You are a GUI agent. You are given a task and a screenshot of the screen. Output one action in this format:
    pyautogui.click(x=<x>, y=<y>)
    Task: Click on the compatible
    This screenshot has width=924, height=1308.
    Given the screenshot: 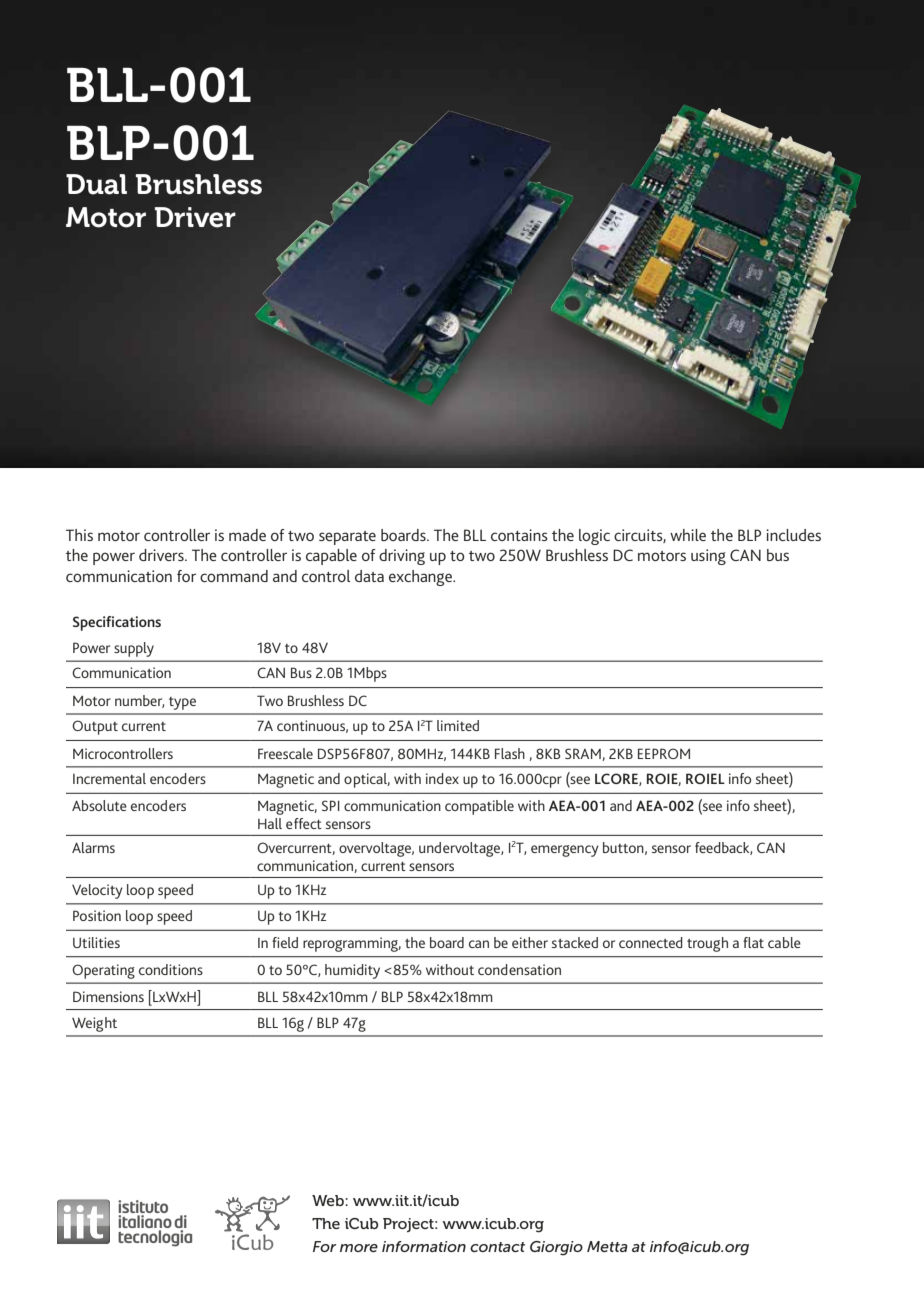 What is the action you would take?
    pyautogui.click(x=479, y=807)
